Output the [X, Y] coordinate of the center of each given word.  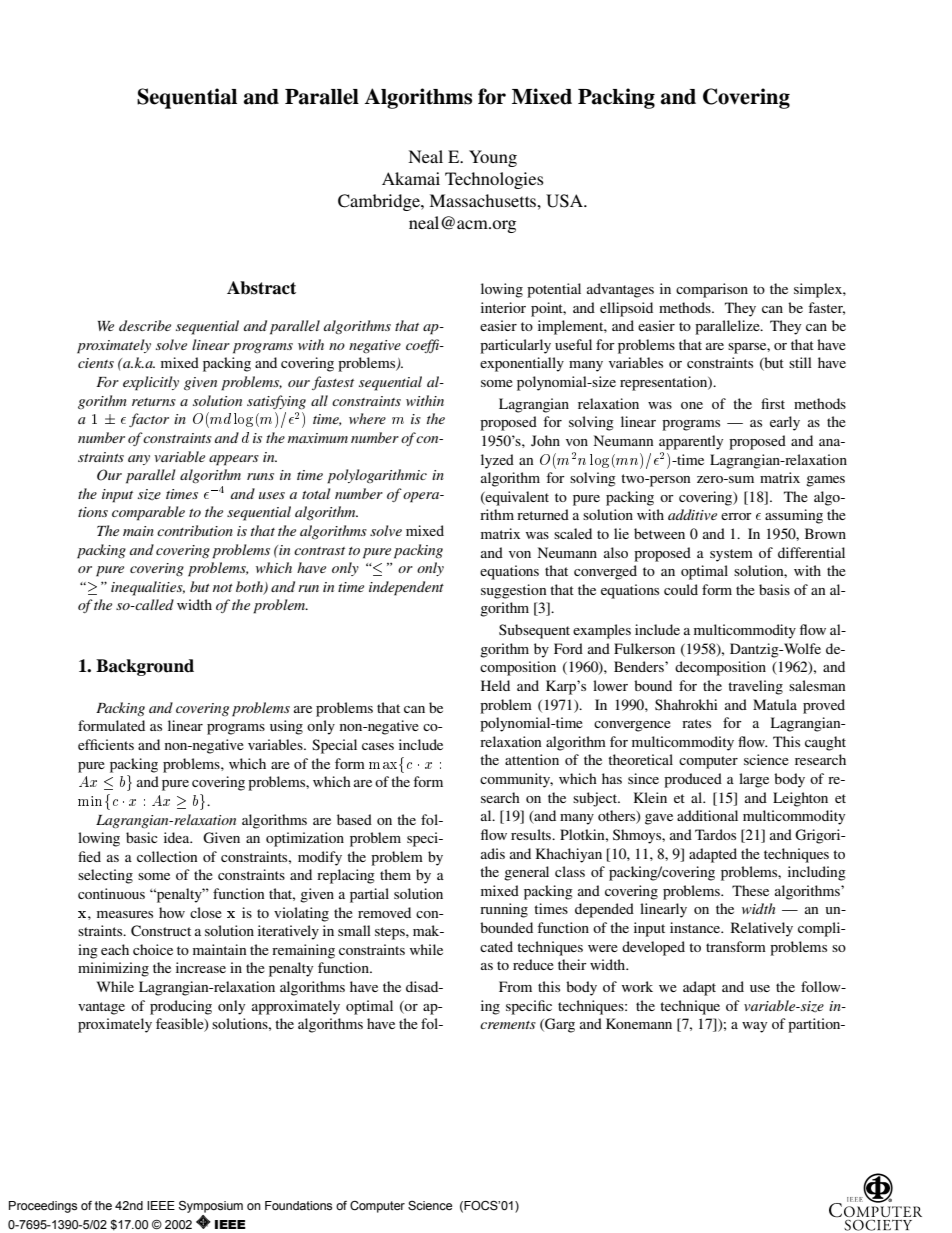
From [515, 986]
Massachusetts [483, 200]
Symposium [211, 1208]
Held [495, 685]
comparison [712, 290]
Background [145, 667]
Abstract [261, 288]
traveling [755, 687]
